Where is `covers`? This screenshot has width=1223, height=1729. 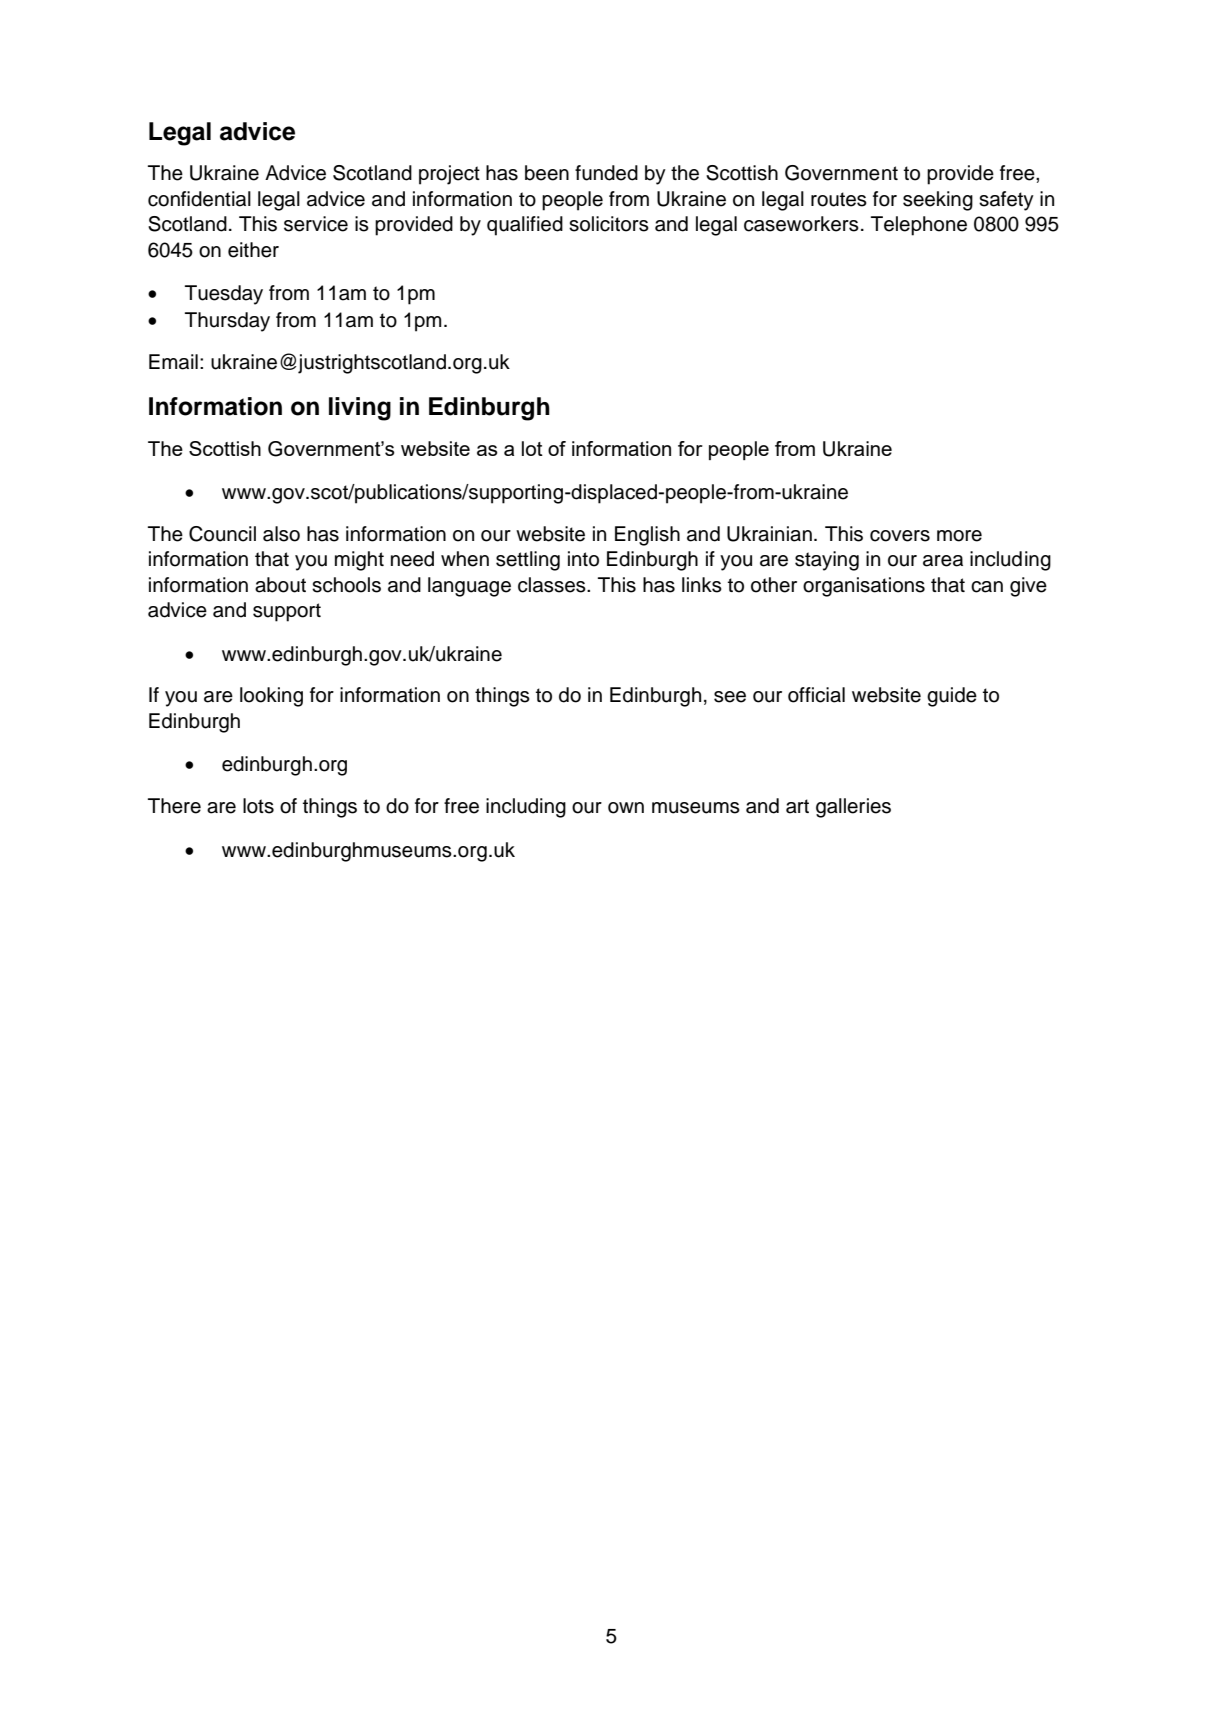
covers is located at coordinates (900, 536).
